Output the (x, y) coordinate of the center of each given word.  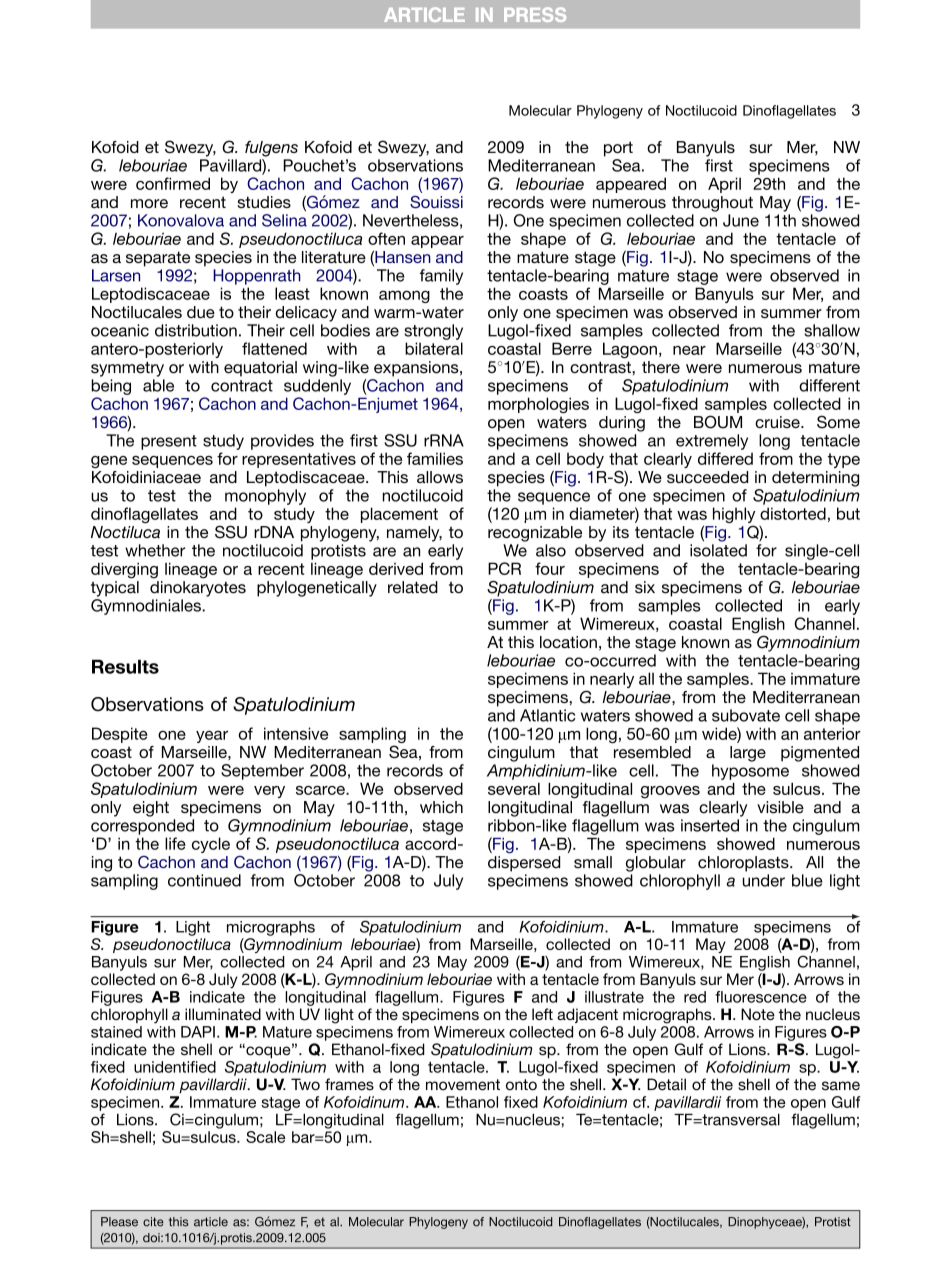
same (841, 1086)
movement (463, 1085)
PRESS (535, 14)
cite (153, 1222)
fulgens (271, 149)
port (618, 149)
